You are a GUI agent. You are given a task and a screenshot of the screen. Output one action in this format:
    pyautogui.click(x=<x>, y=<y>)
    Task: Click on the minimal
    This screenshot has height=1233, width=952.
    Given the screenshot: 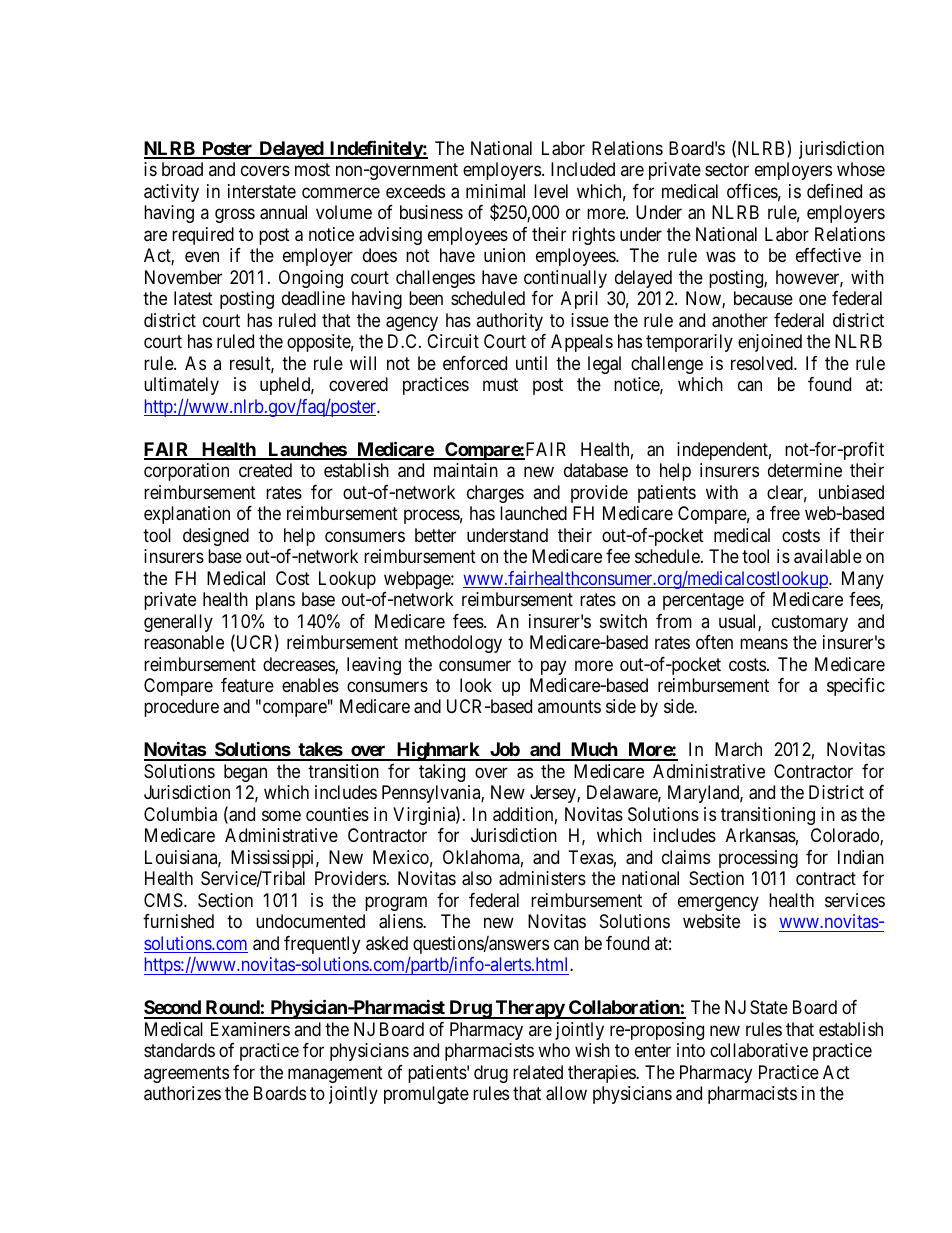 What is the action you would take?
    pyautogui.click(x=495, y=191)
